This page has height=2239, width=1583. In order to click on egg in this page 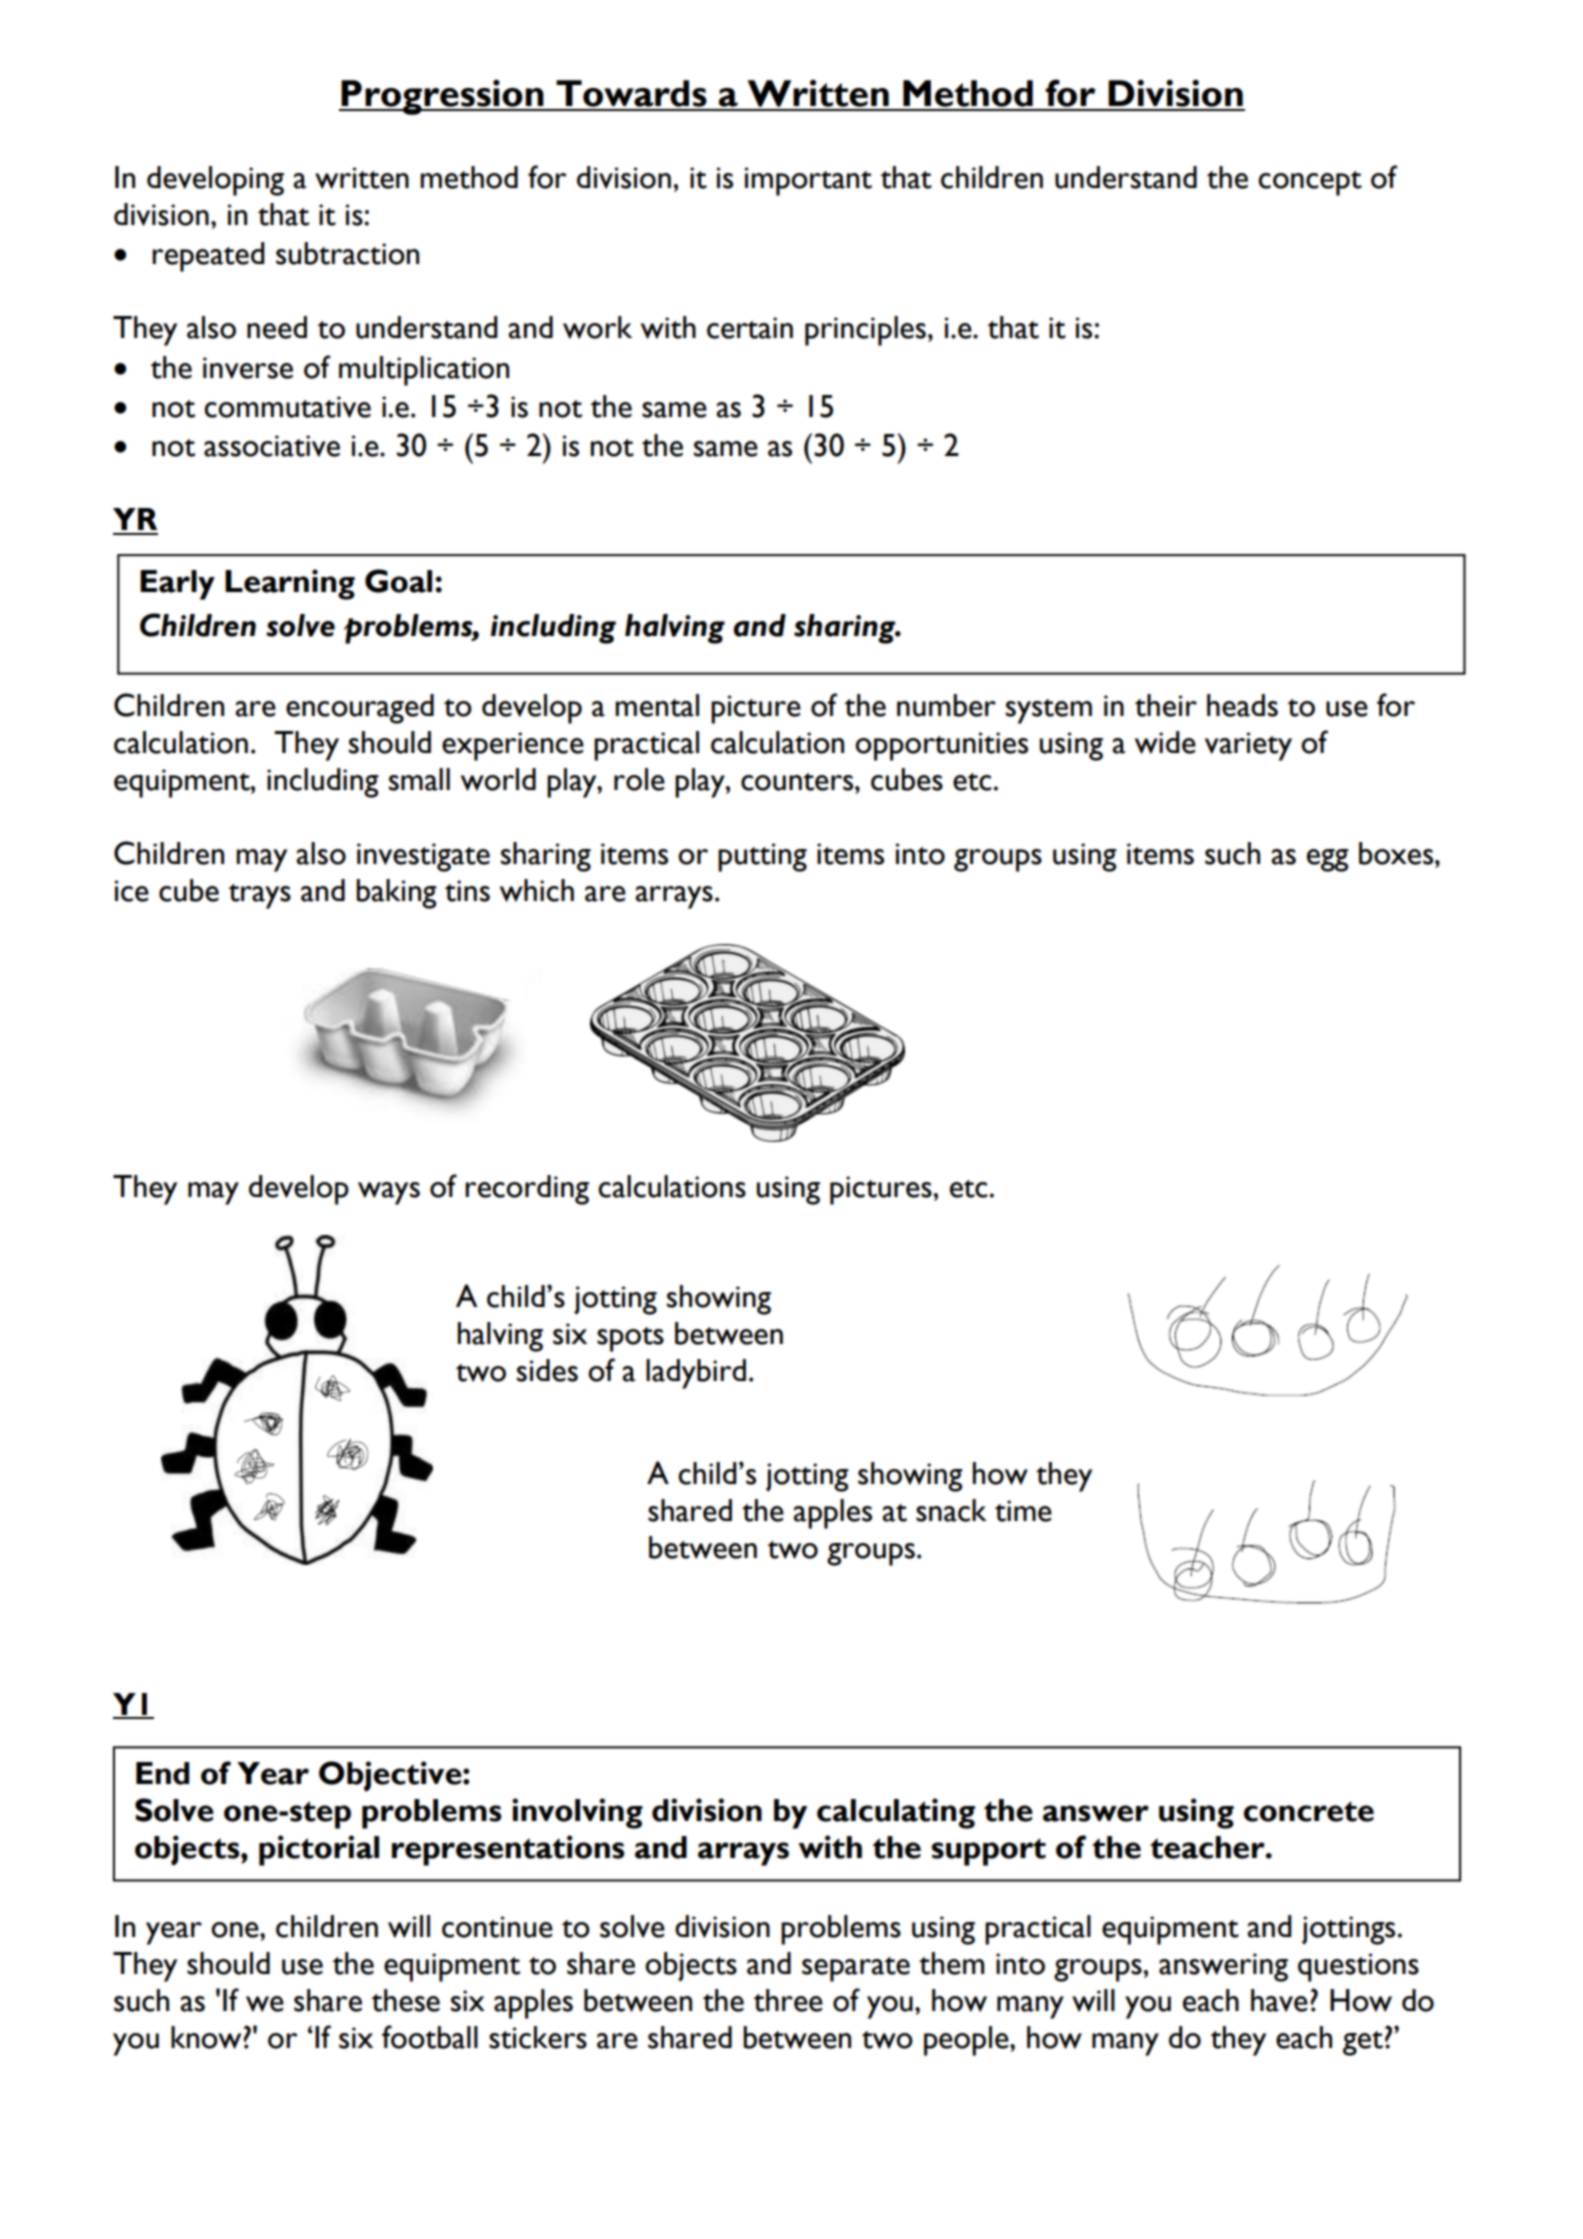, I will do `click(1328, 860)`.
